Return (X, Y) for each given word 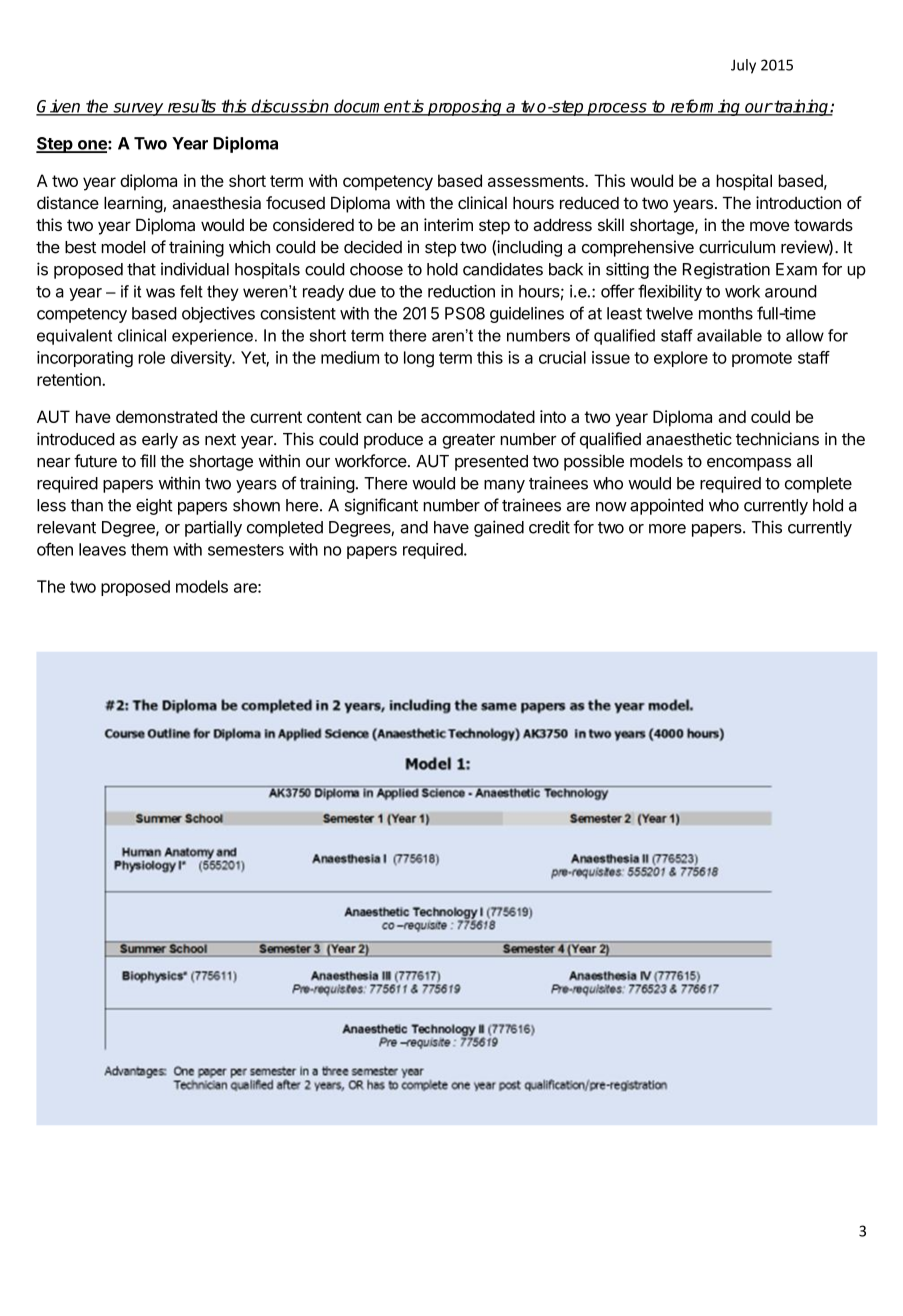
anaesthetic (689, 439)
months (726, 313)
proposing (465, 107)
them (149, 549)
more (667, 529)
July (743, 66)
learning (133, 204)
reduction (461, 291)
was (160, 293)
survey (138, 109)
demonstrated (166, 416)
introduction (798, 202)
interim (448, 224)
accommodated (478, 416)
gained (499, 528)
